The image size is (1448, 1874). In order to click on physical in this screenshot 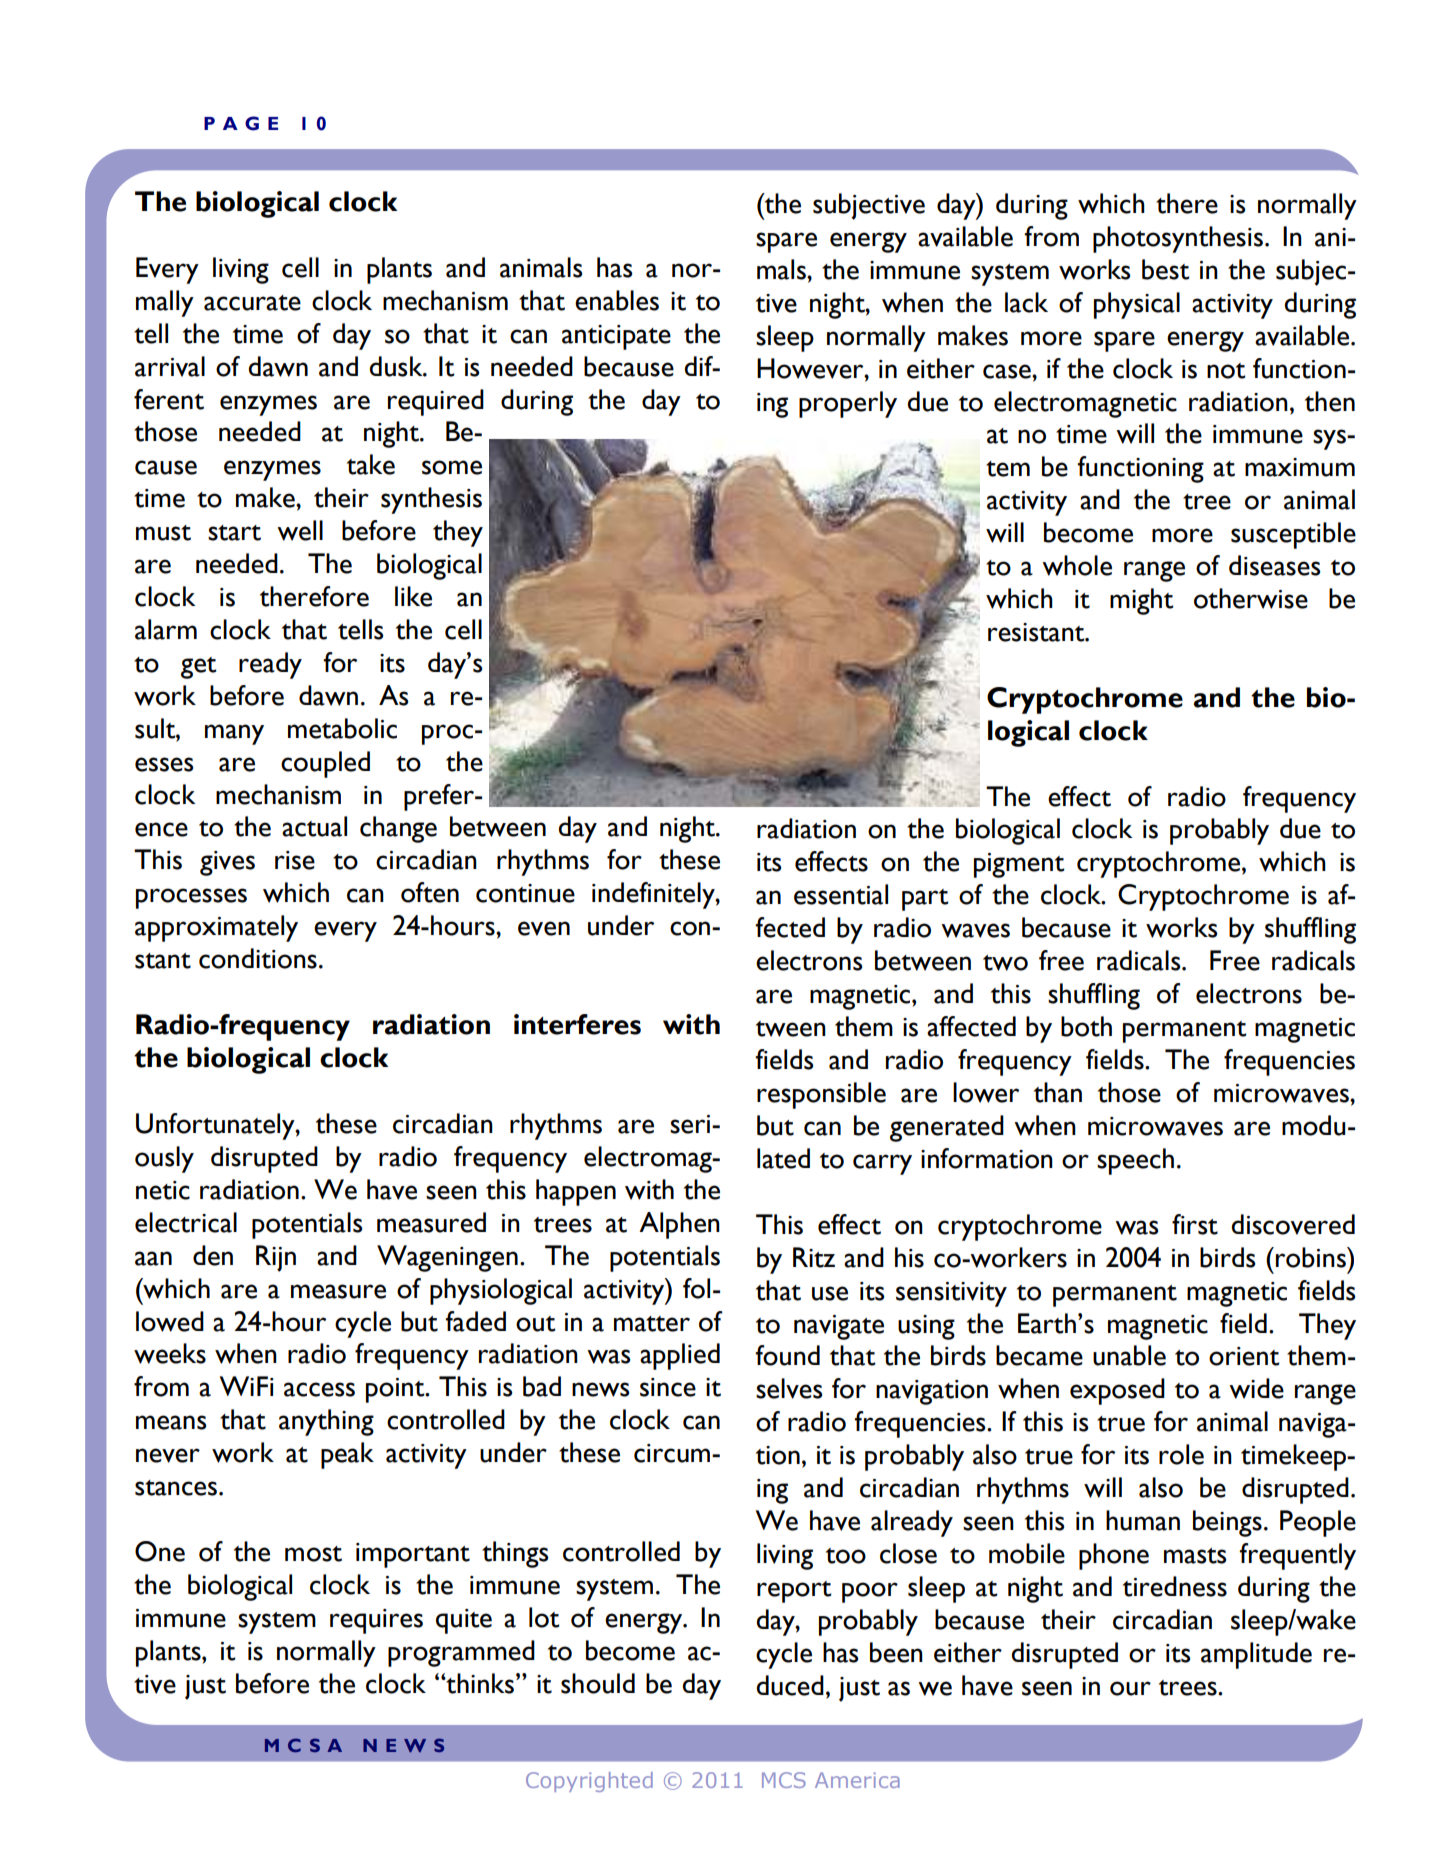, I will do `click(1137, 305)`.
